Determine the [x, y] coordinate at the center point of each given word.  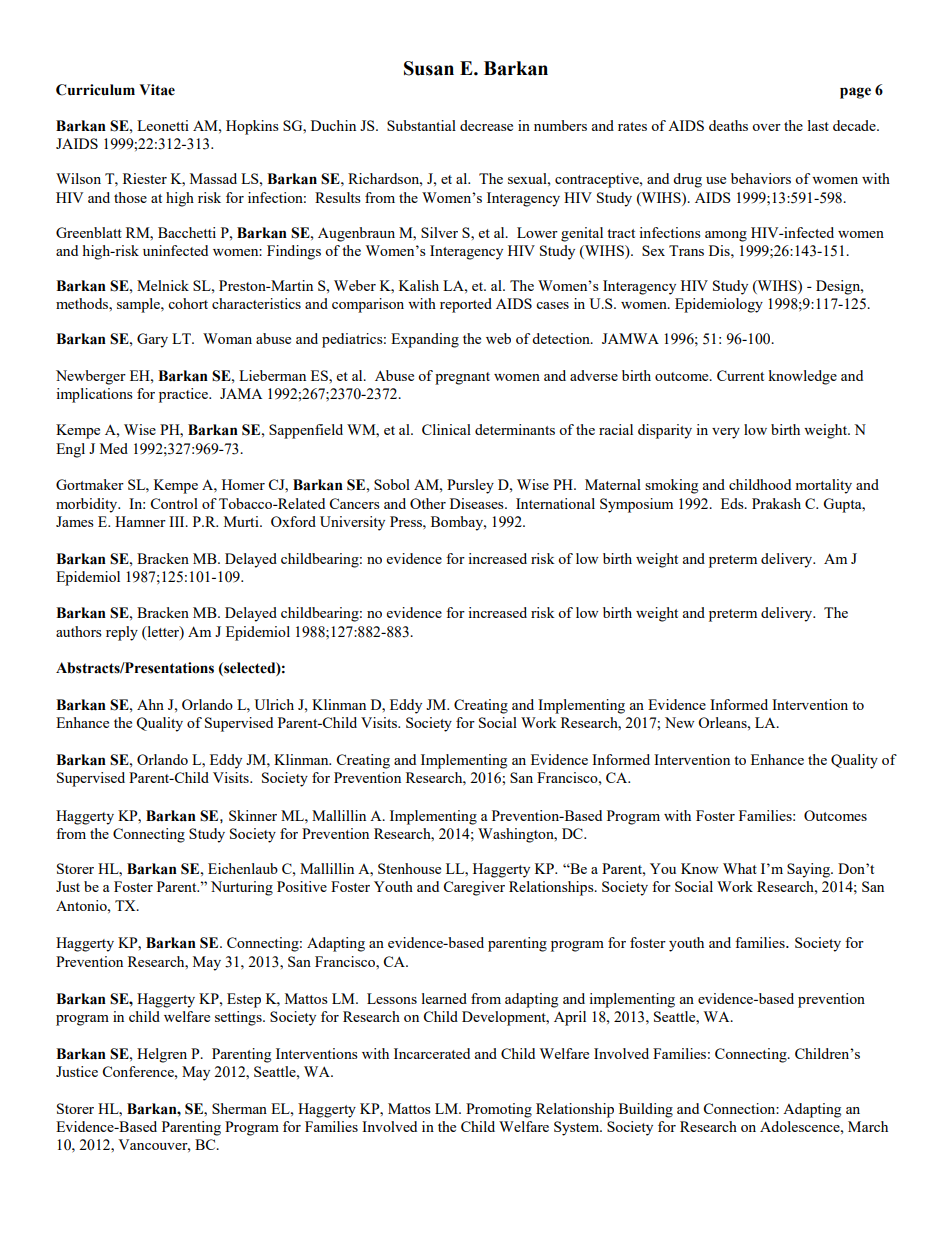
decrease [486, 125]
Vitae [157, 90]
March [868, 1126]
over [766, 127]
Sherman [239, 1108]
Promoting [499, 1110]
